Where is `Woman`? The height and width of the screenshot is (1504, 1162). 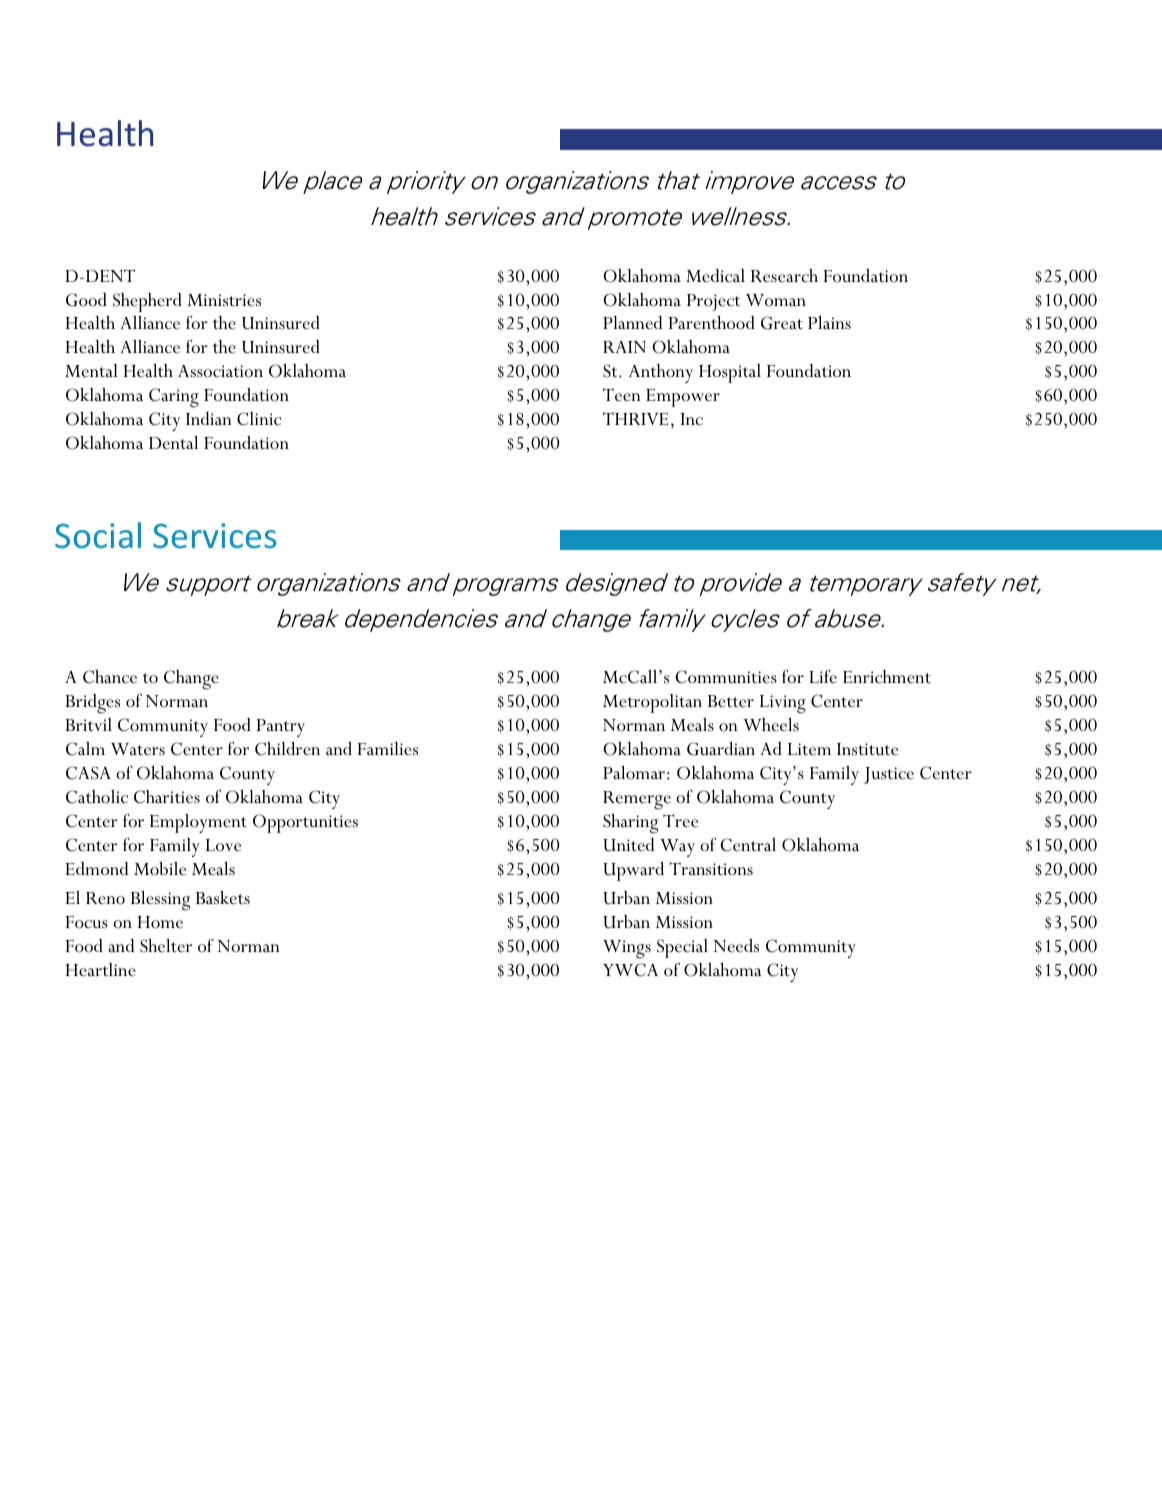
Woman is located at coordinates (776, 300).
